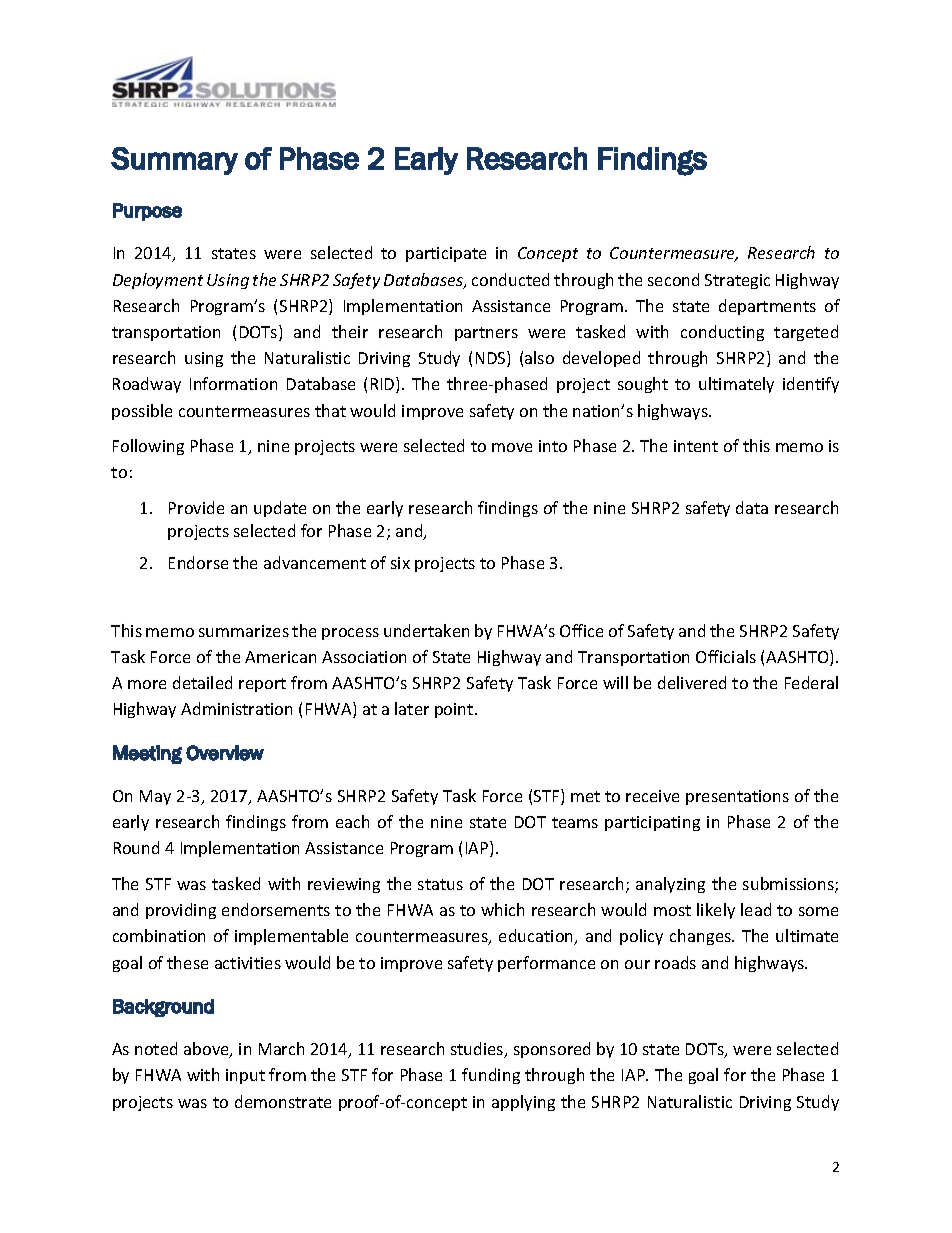 The height and width of the screenshot is (1233, 952). I want to click on Summary, so click(174, 161).
